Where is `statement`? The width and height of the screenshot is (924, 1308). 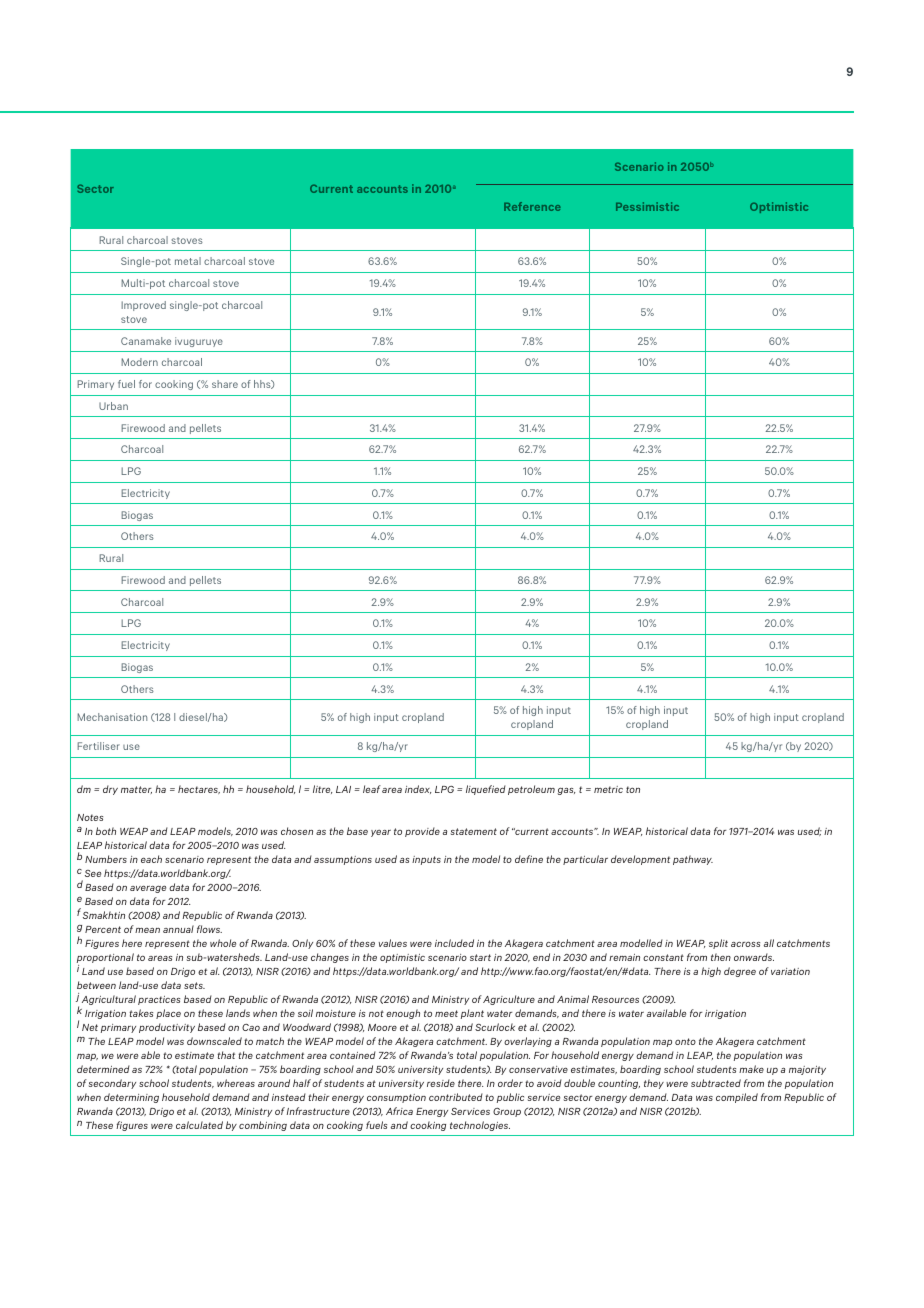 statement is located at coordinates (474, 831).
